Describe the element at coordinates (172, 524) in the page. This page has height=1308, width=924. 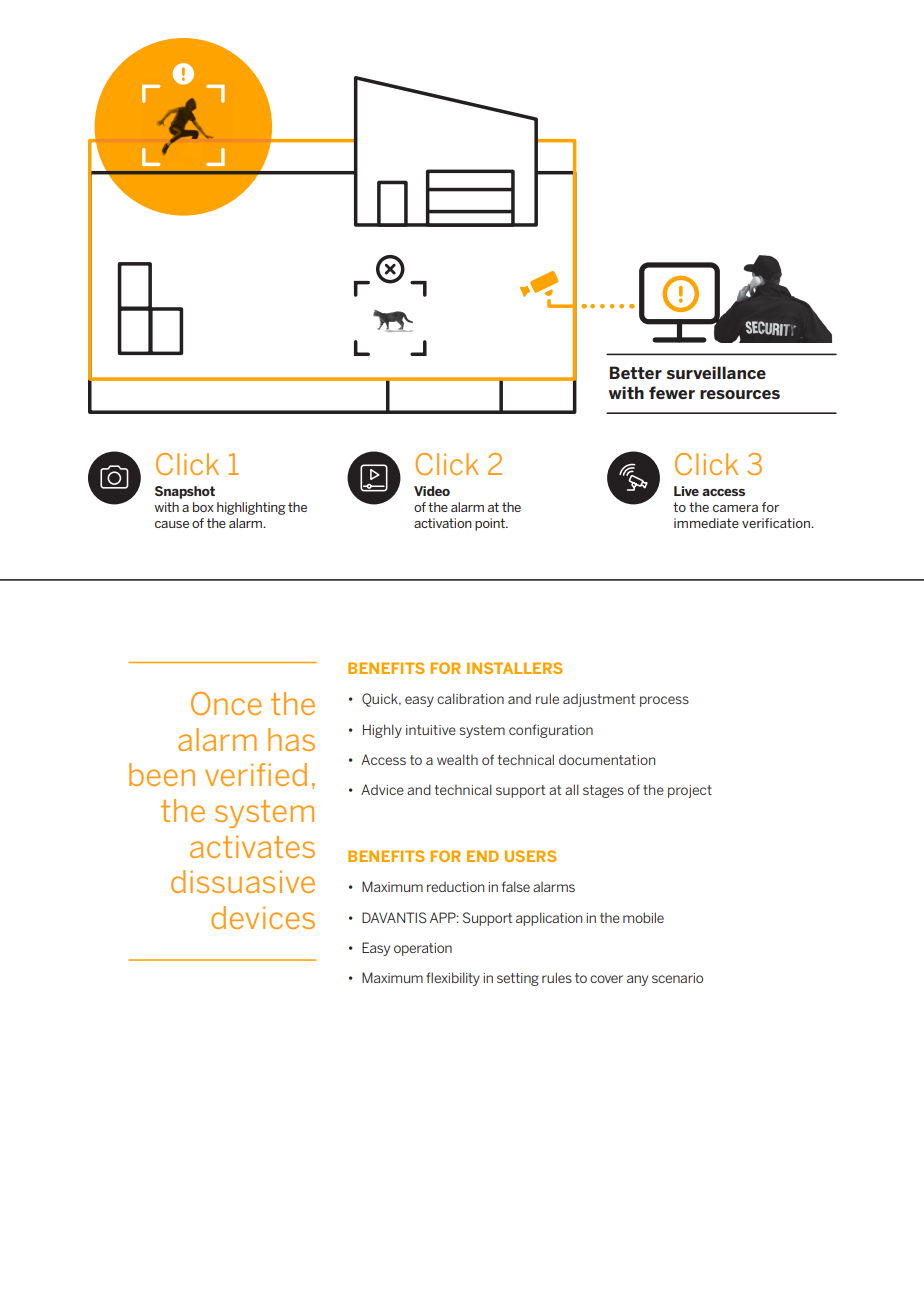
I see `cause` at that location.
